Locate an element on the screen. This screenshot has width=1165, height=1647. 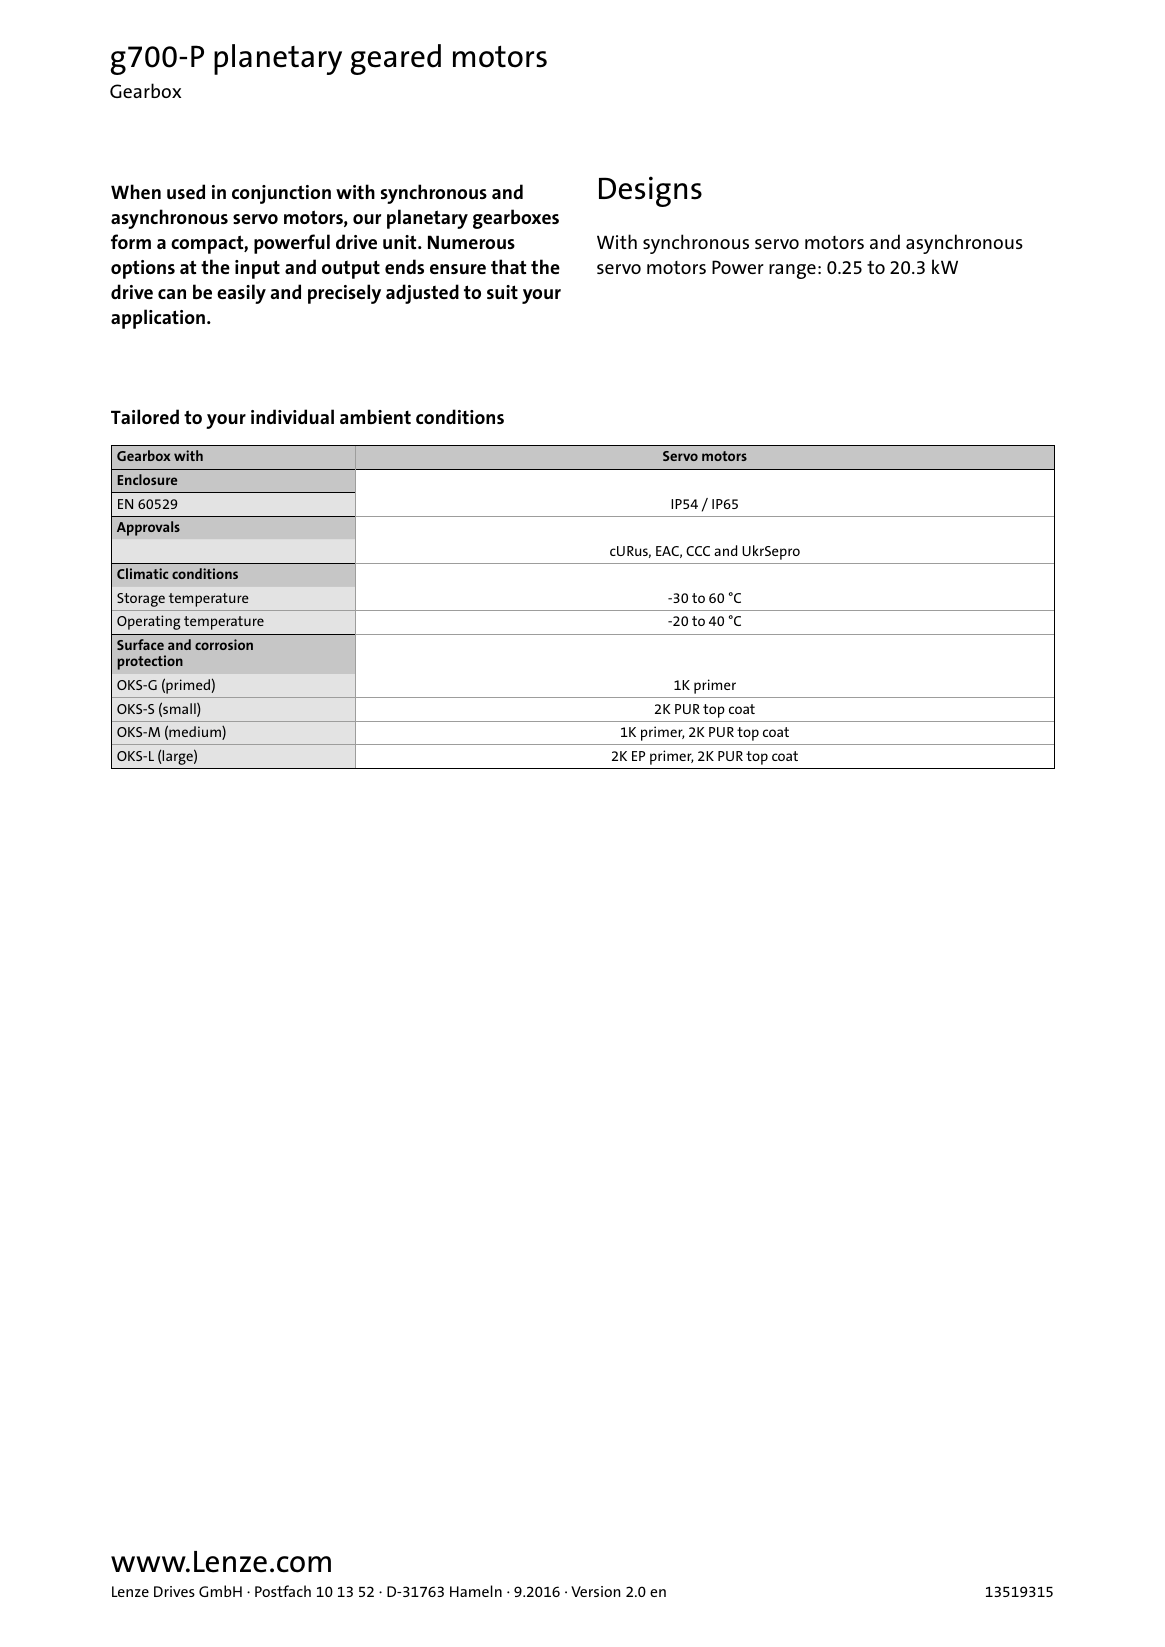
corrosion is located at coordinates (224, 644).
